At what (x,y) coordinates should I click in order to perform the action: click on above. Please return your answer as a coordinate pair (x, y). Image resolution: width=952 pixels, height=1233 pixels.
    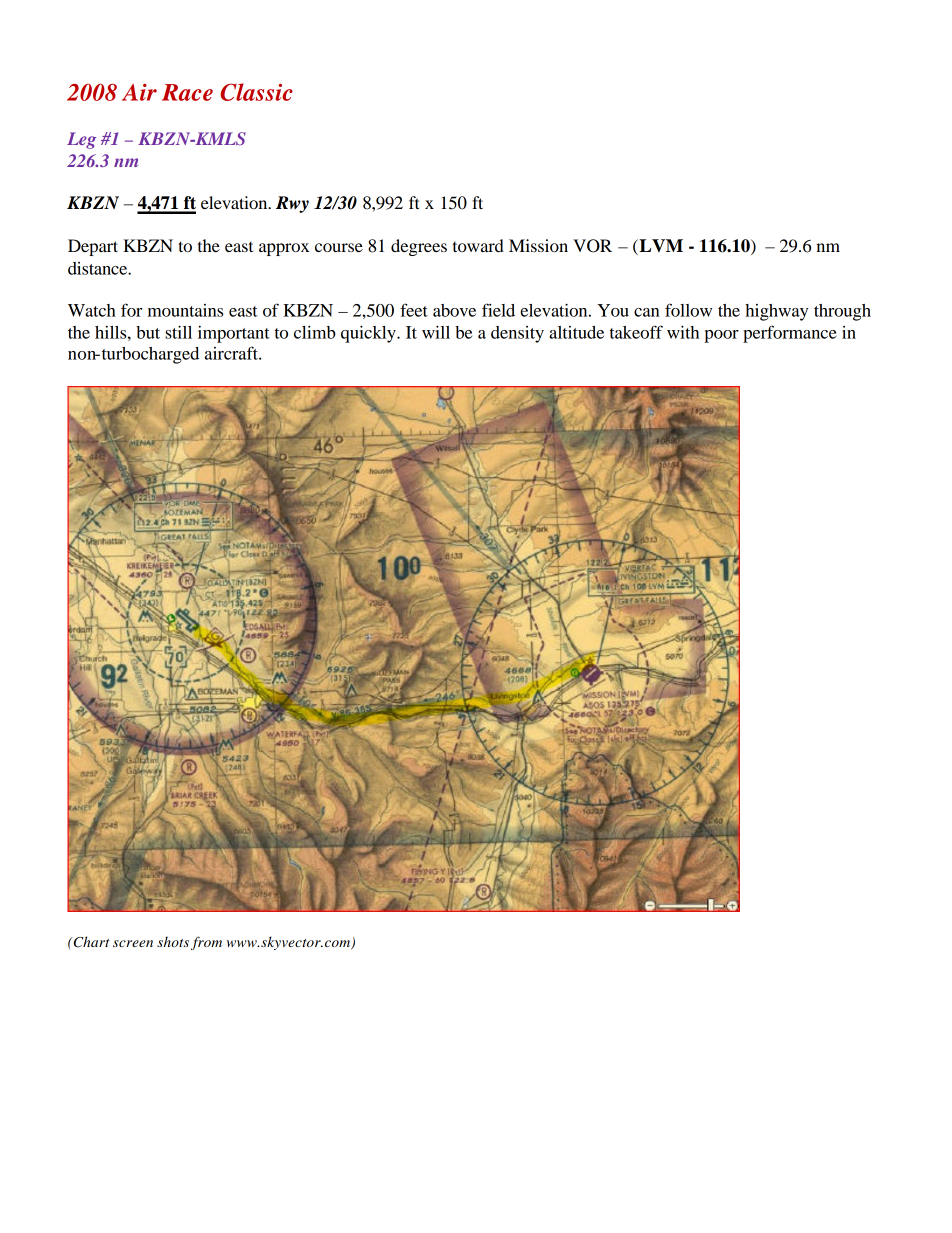
    Looking at the image, I should click on (454, 310).
